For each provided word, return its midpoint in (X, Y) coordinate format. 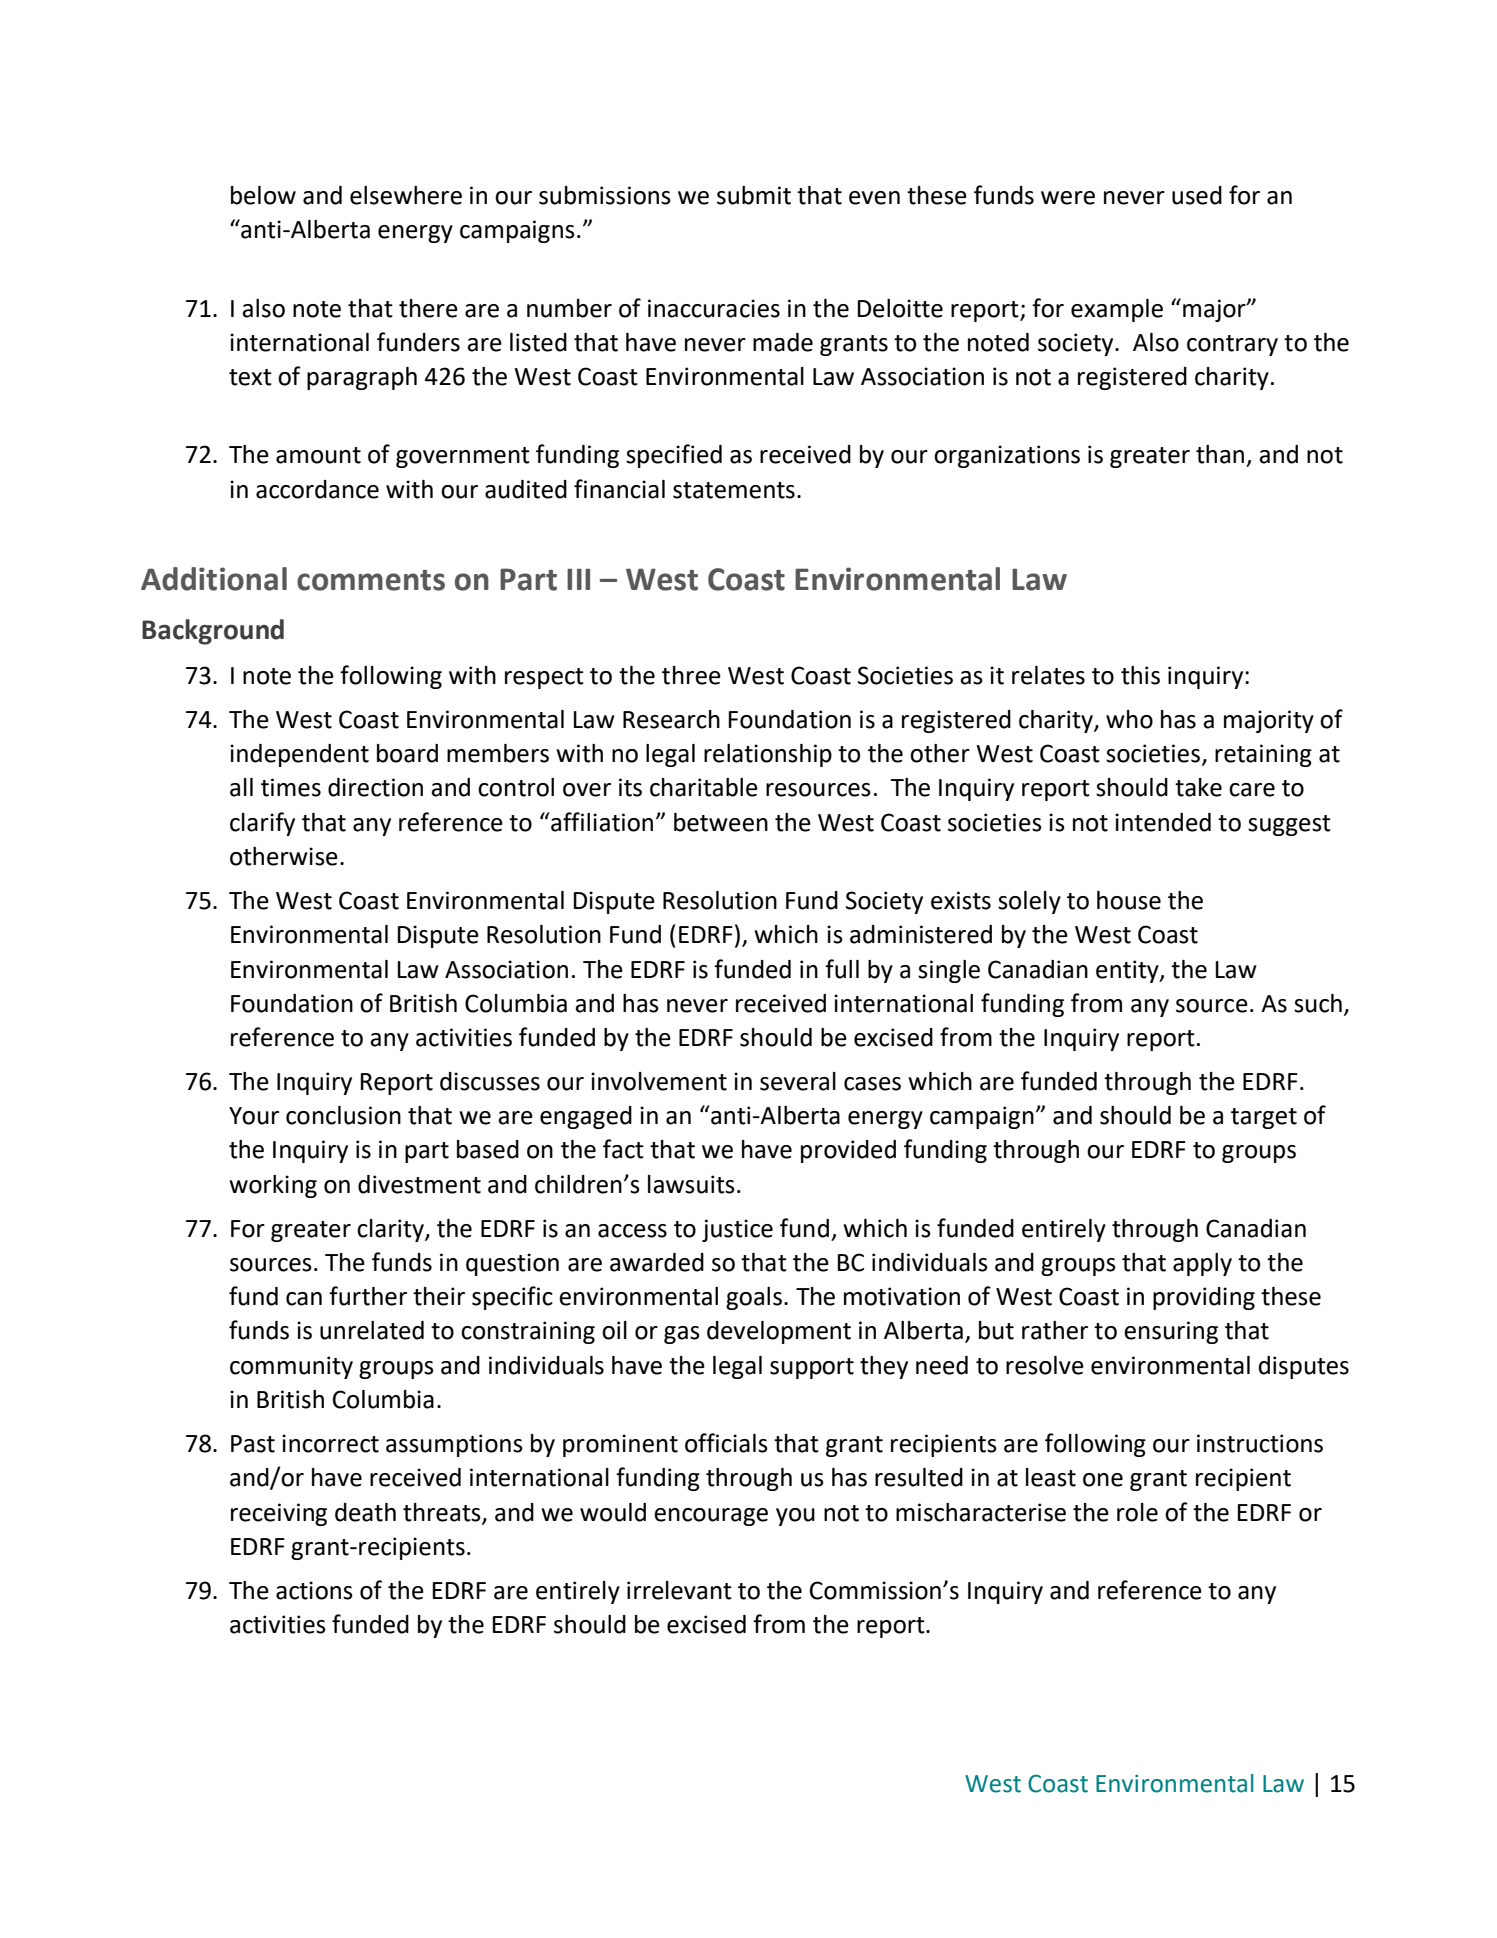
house (1129, 900)
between (721, 822)
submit (754, 195)
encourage (711, 1517)
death (365, 1512)
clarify (262, 824)
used (1197, 195)
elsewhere (406, 195)
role (1137, 1512)
